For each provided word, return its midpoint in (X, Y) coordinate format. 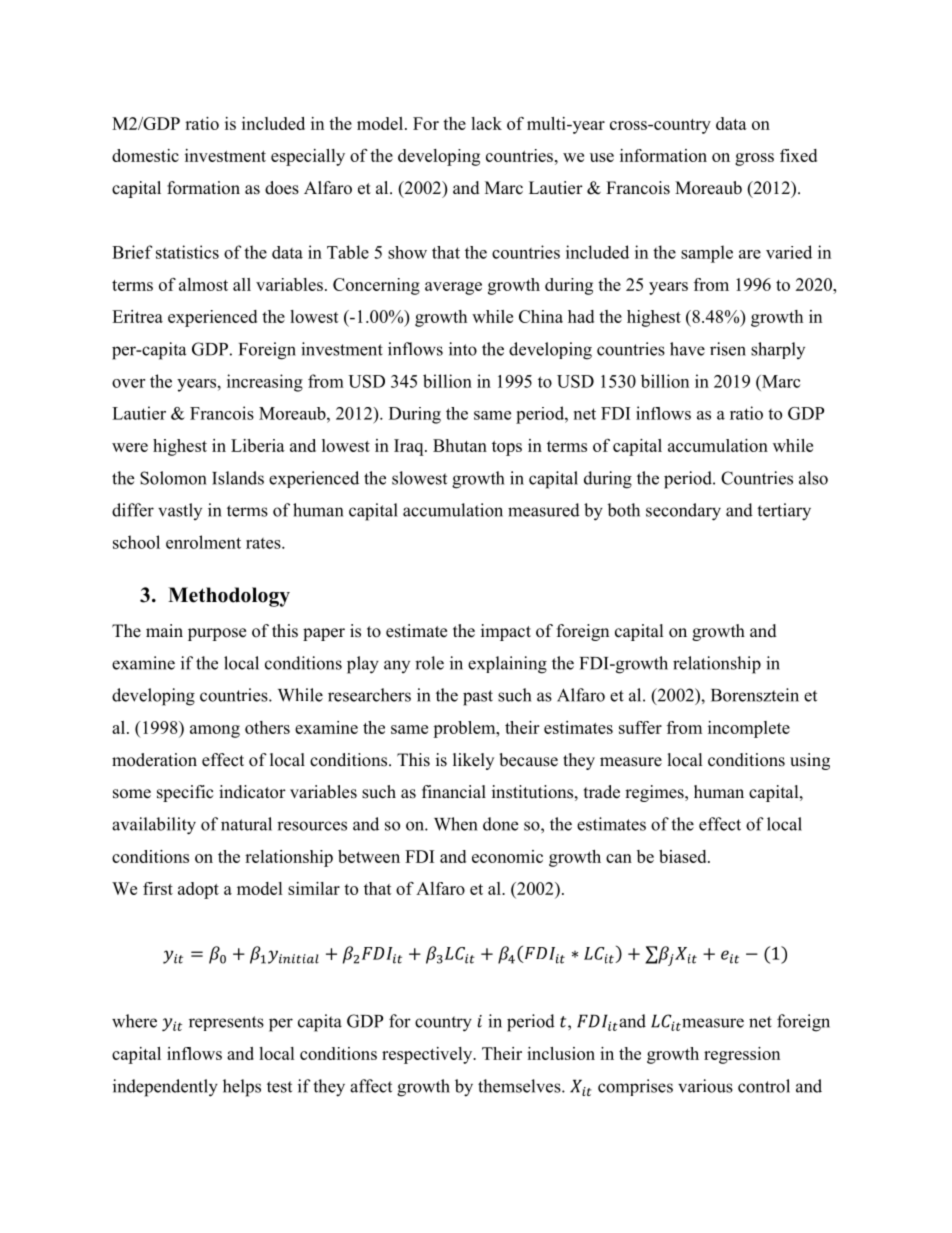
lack (486, 123)
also (813, 478)
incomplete (749, 729)
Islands (238, 478)
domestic (145, 155)
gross (754, 159)
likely (473, 761)
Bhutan (460, 445)
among (215, 731)
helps (242, 1088)
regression (742, 1055)
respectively (428, 1055)
